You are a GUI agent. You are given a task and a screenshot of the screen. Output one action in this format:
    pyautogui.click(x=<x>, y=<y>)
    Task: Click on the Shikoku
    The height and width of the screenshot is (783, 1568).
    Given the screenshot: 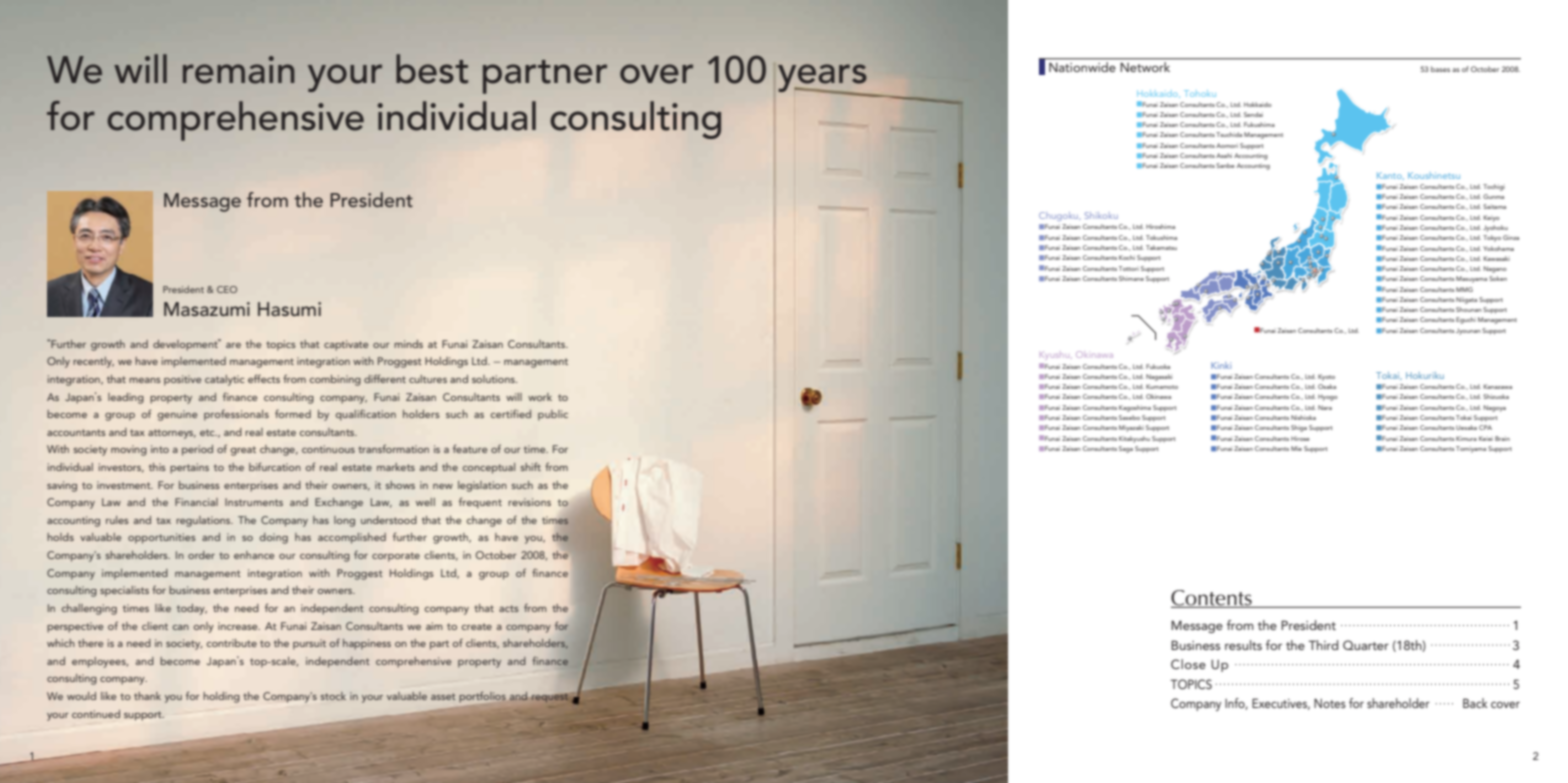 What is the action you would take?
    pyautogui.click(x=1101, y=215)
